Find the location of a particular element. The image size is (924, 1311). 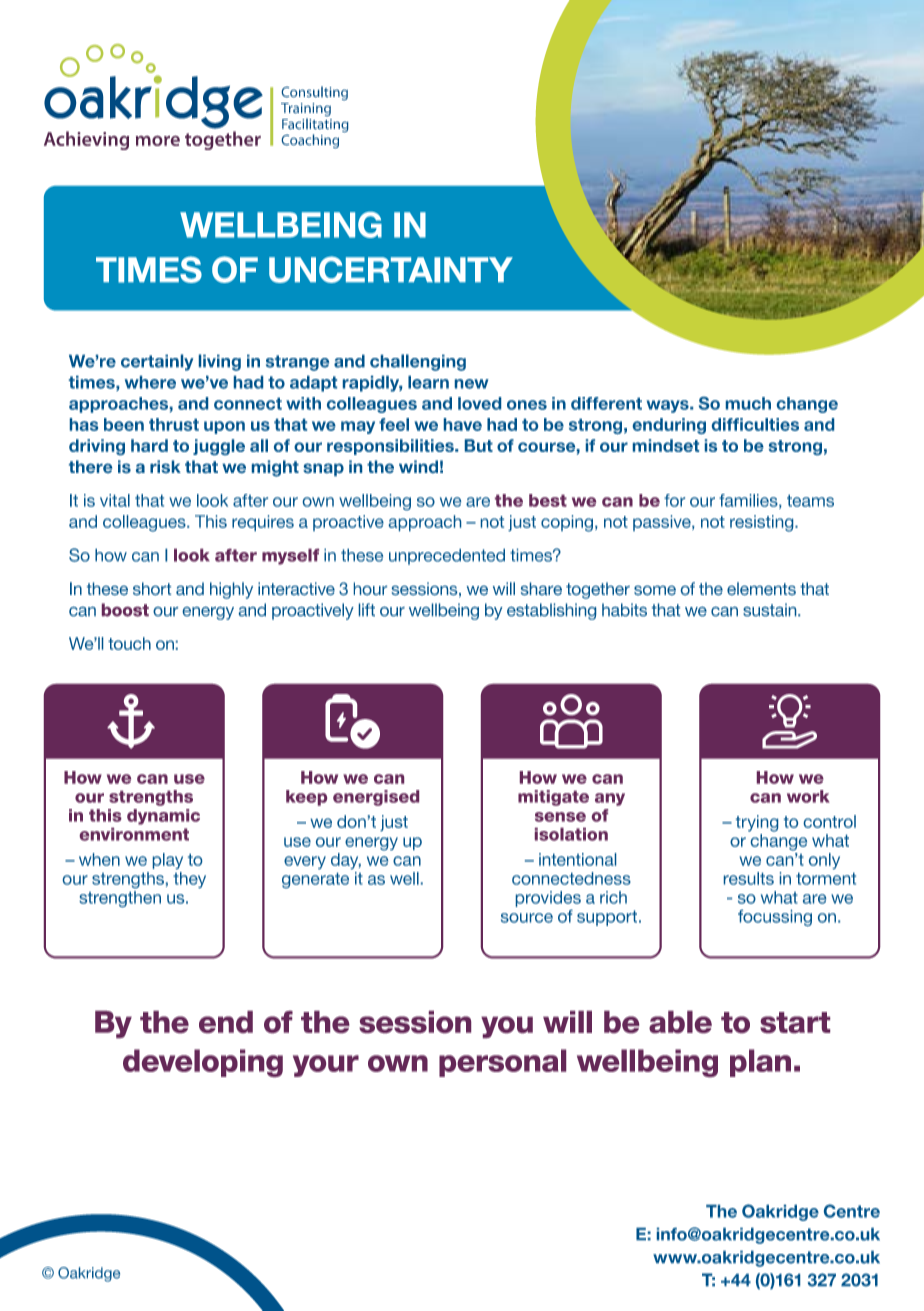

developing is located at coordinates (203, 1063).
